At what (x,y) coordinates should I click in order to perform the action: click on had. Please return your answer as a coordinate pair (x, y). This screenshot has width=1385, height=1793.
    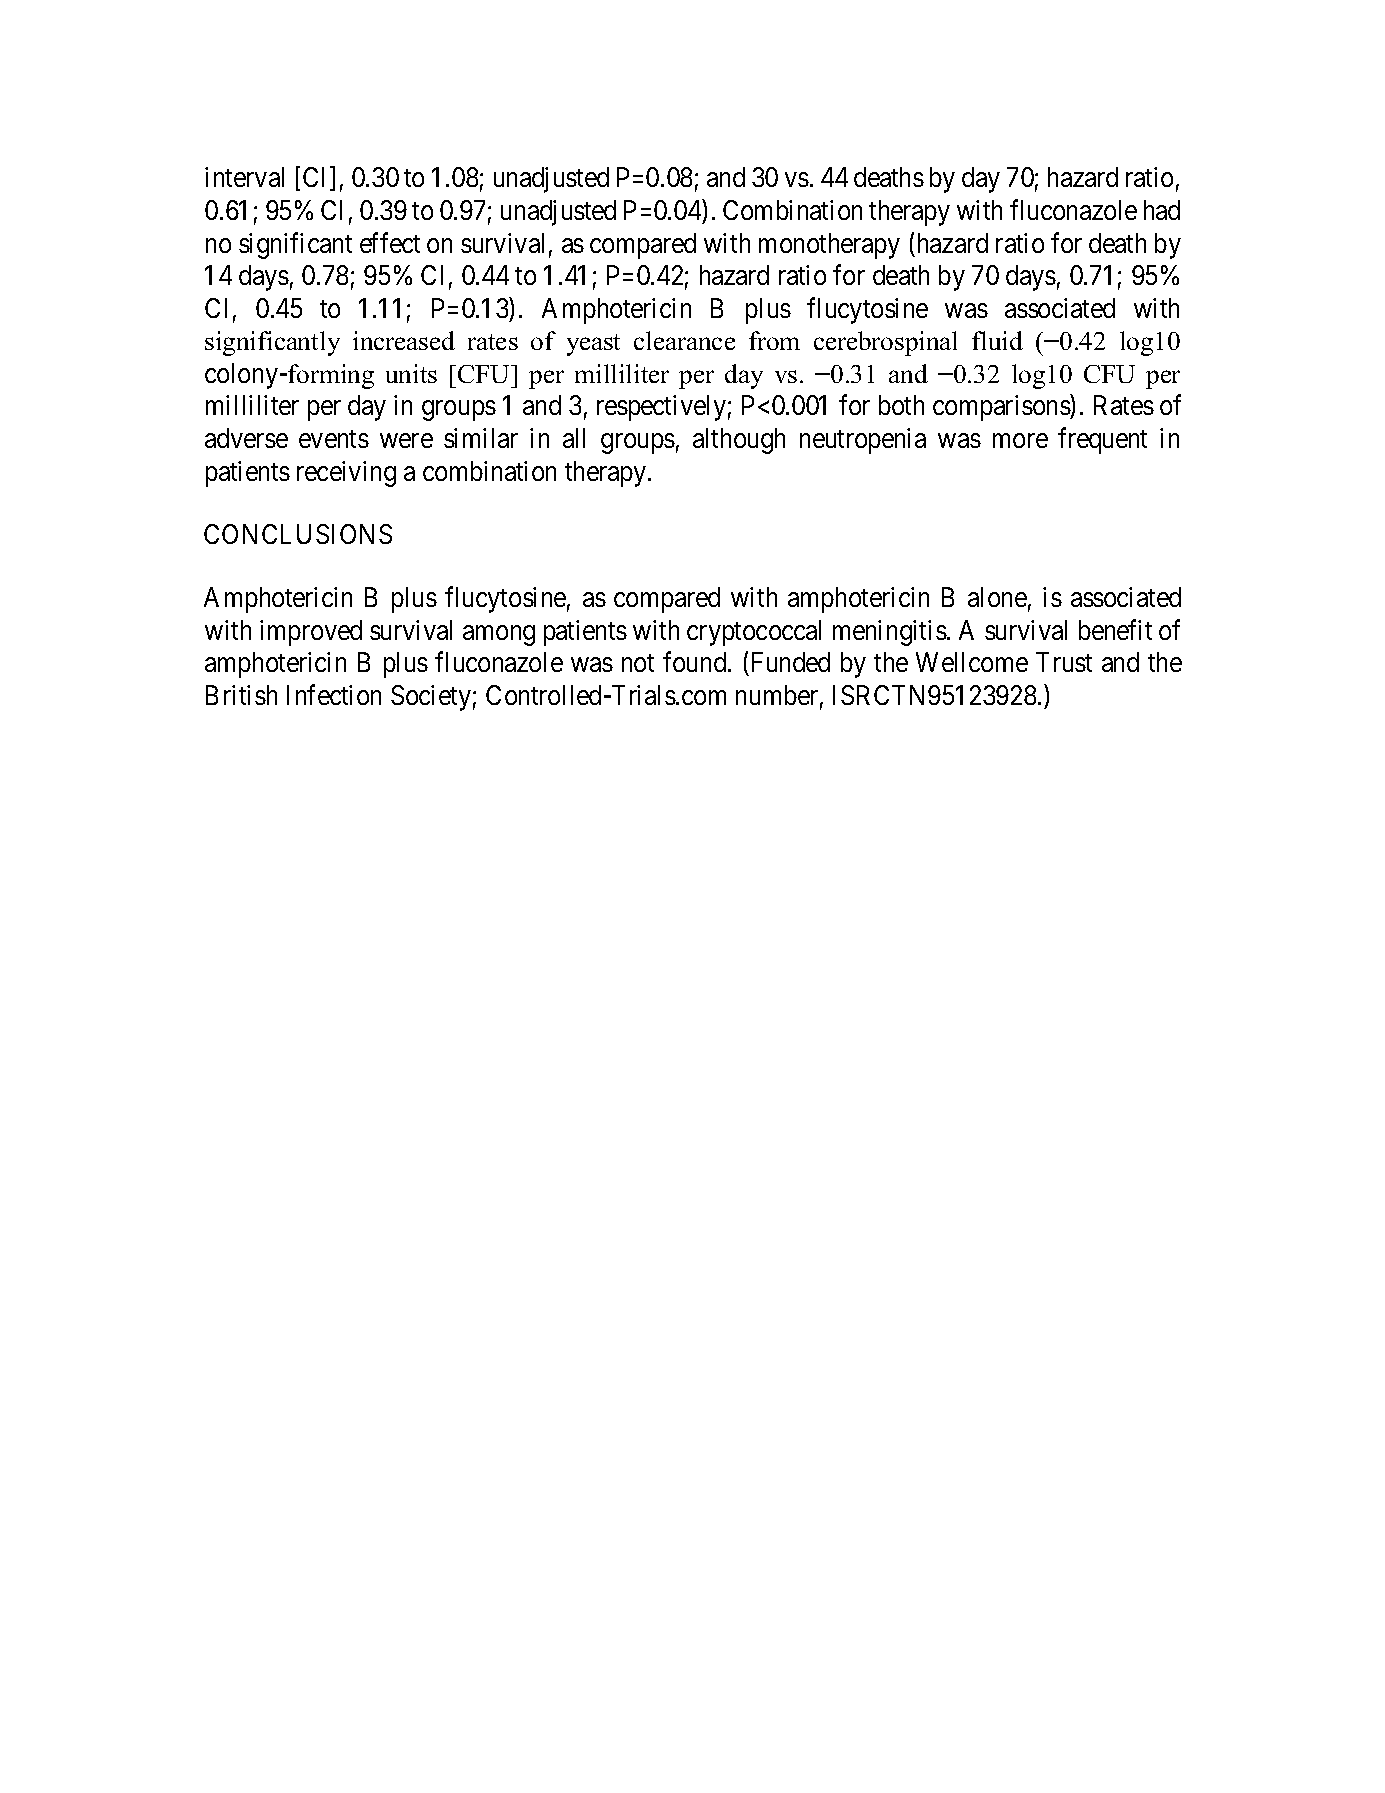
    Looking at the image, I should click on (1162, 210).
